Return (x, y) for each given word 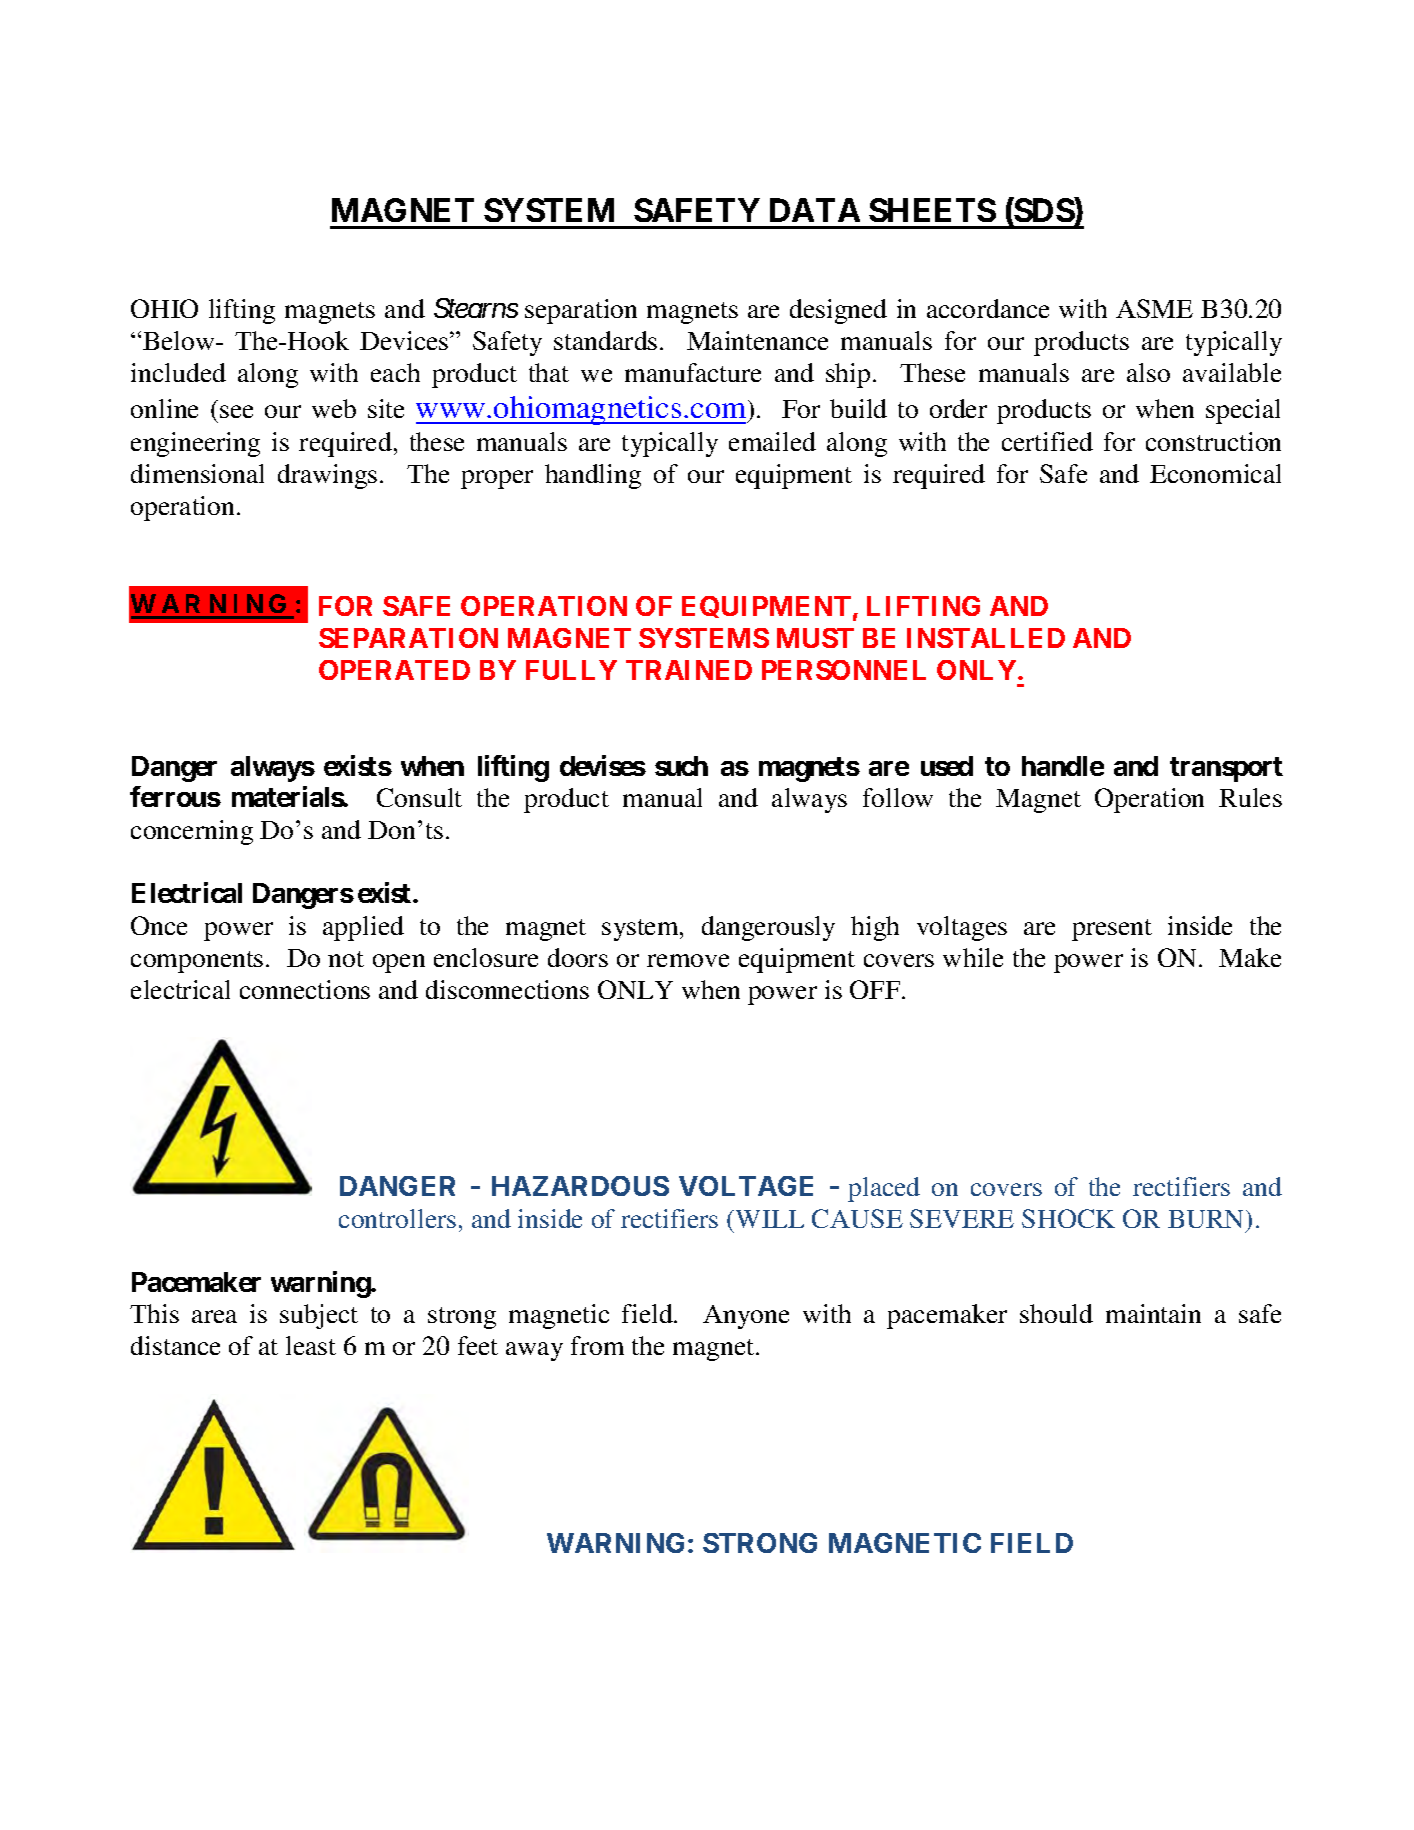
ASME (1154, 308)
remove (688, 960)
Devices (405, 340)
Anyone (746, 1317)
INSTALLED (986, 638)
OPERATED (394, 670)
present (1112, 930)
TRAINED (689, 670)
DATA (815, 210)
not (346, 959)
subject (319, 1316)
